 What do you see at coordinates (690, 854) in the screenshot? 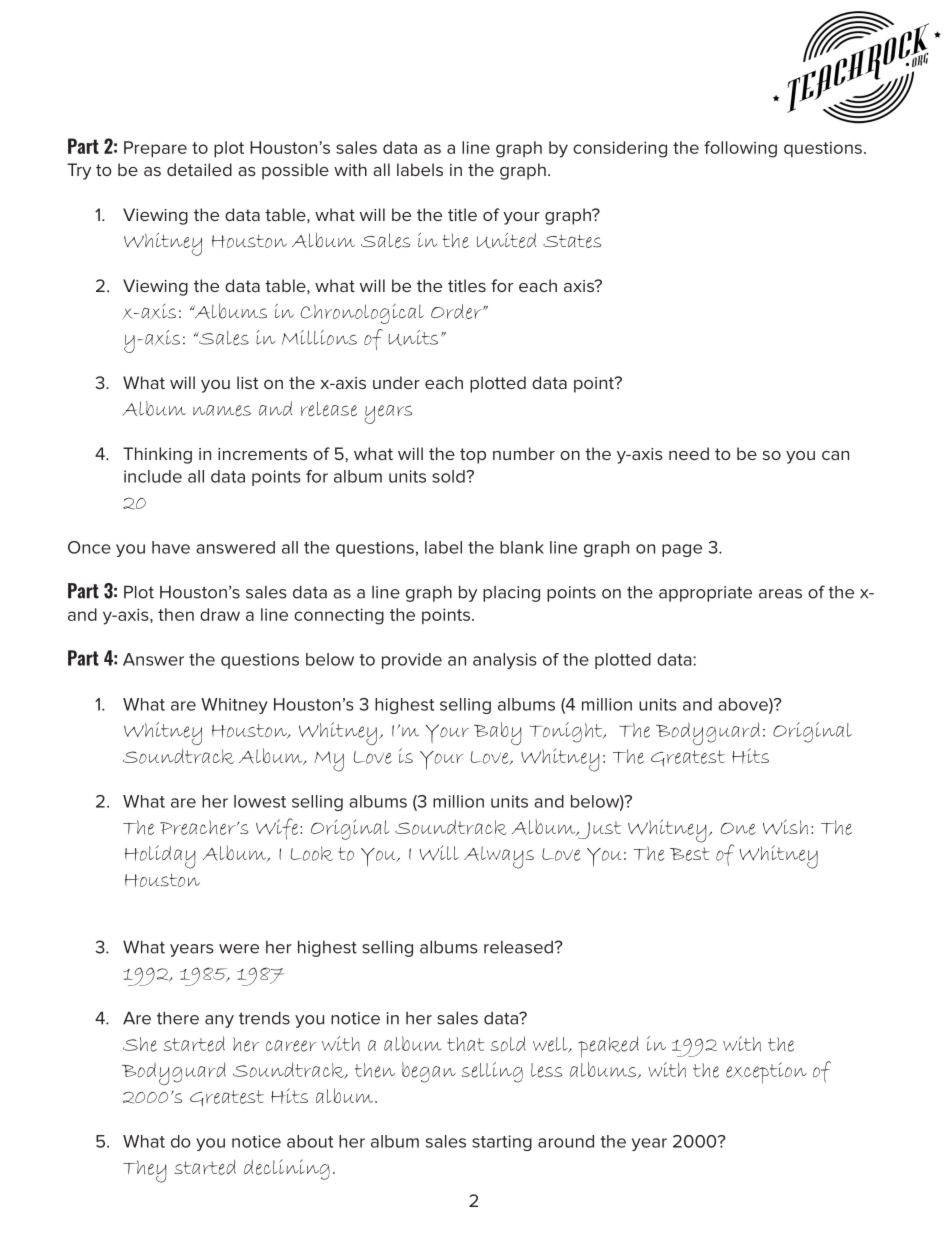
I see `Best` at bounding box center [690, 854].
